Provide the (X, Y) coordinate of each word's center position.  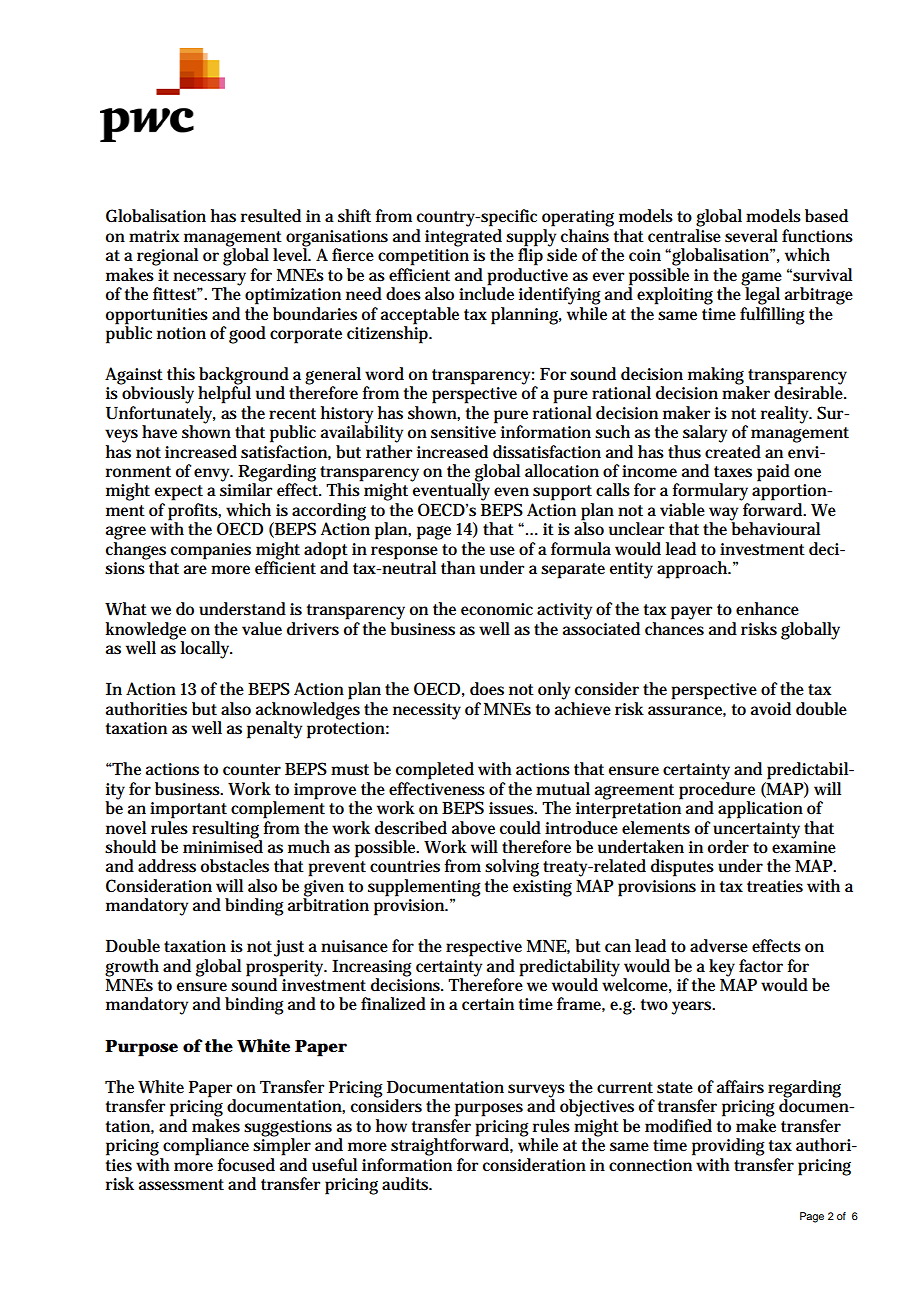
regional (167, 257)
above (473, 828)
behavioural (775, 528)
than (458, 568)
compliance (206, 1147)
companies (211, 551)
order (728, 847)
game (761, 279)
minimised (223, 846)
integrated (463, 239)
